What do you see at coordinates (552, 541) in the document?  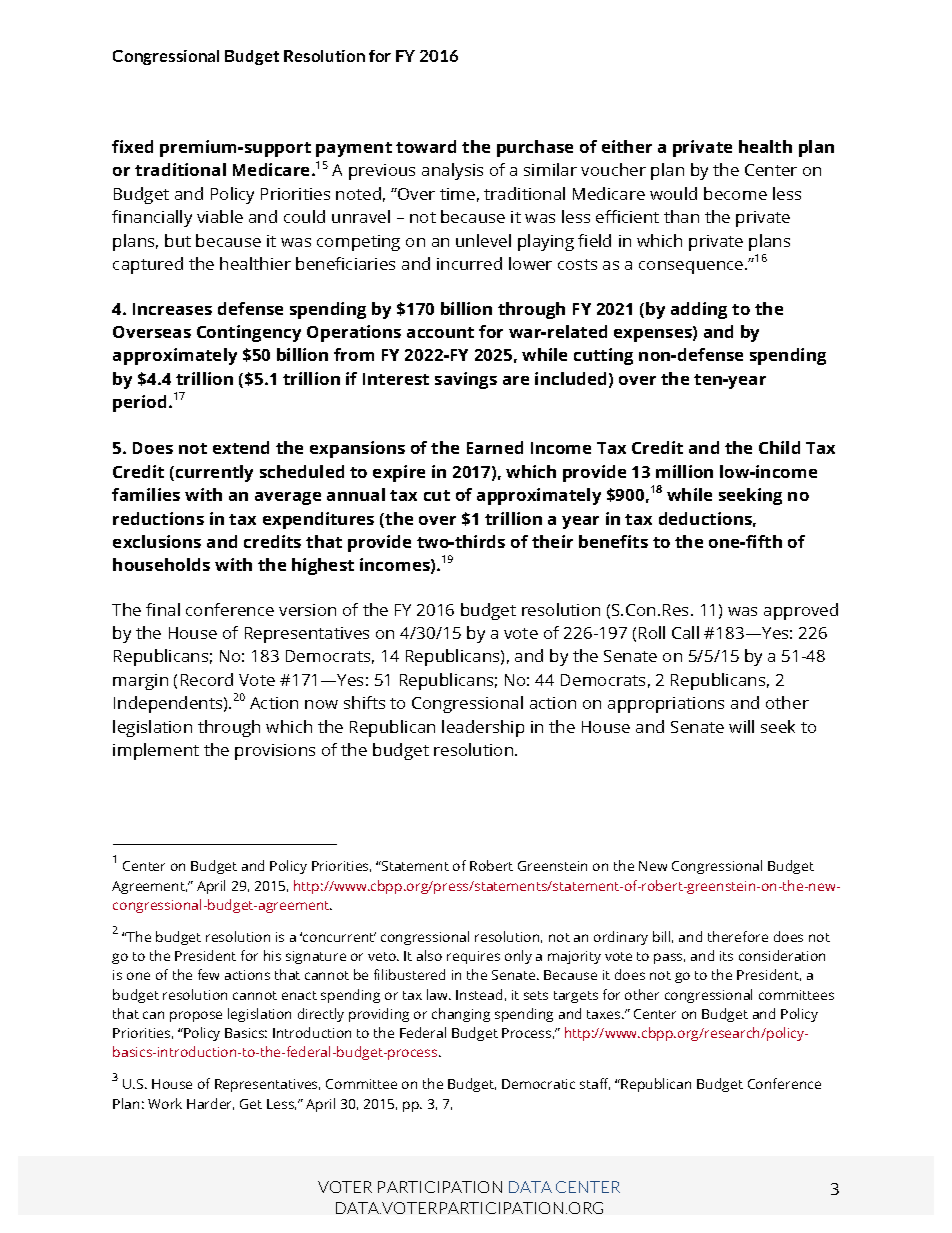 I see `their` at bounding box center [552, 541].
